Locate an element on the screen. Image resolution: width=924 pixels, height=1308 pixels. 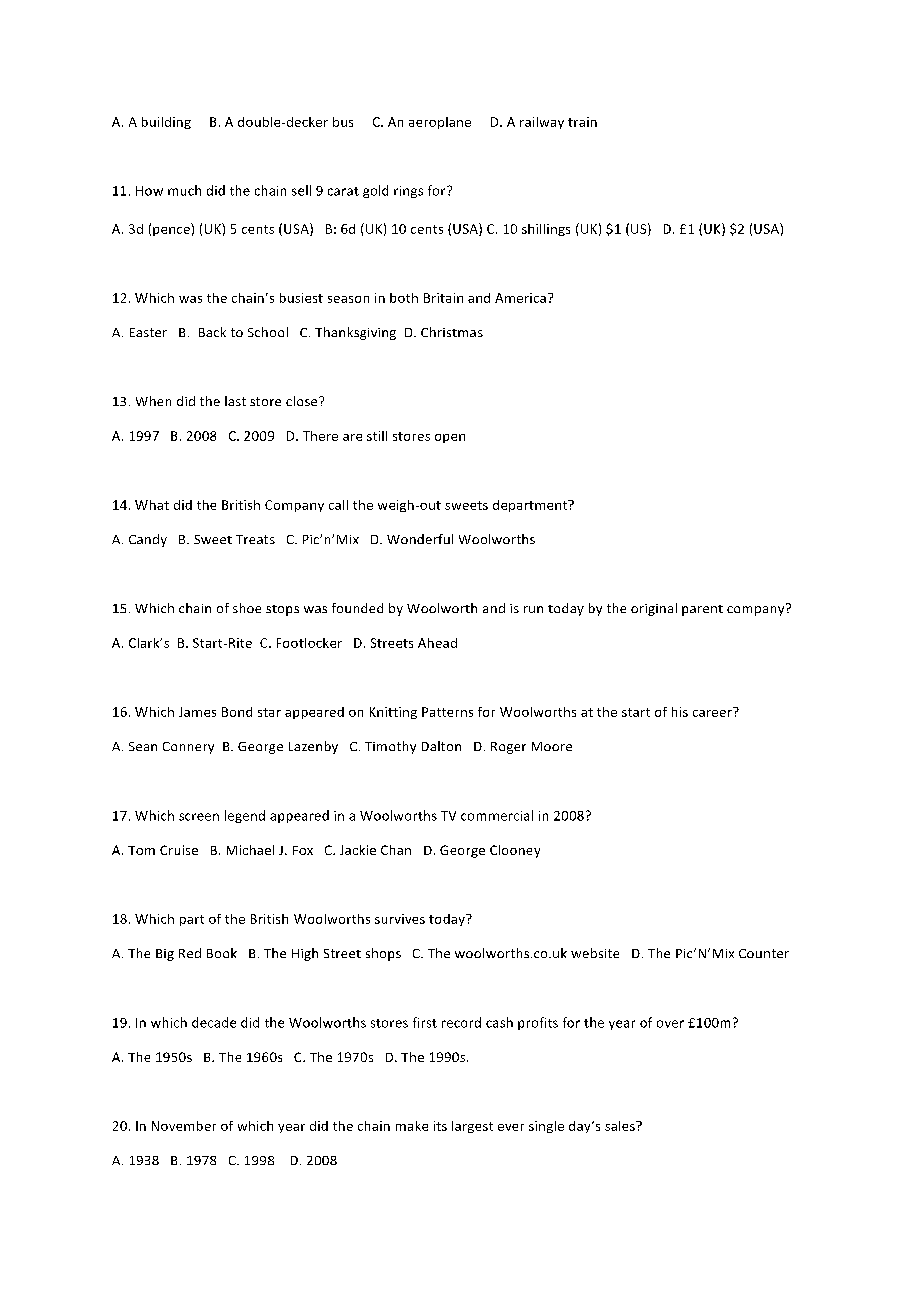
Counter is located at coordinates (764, 953).
